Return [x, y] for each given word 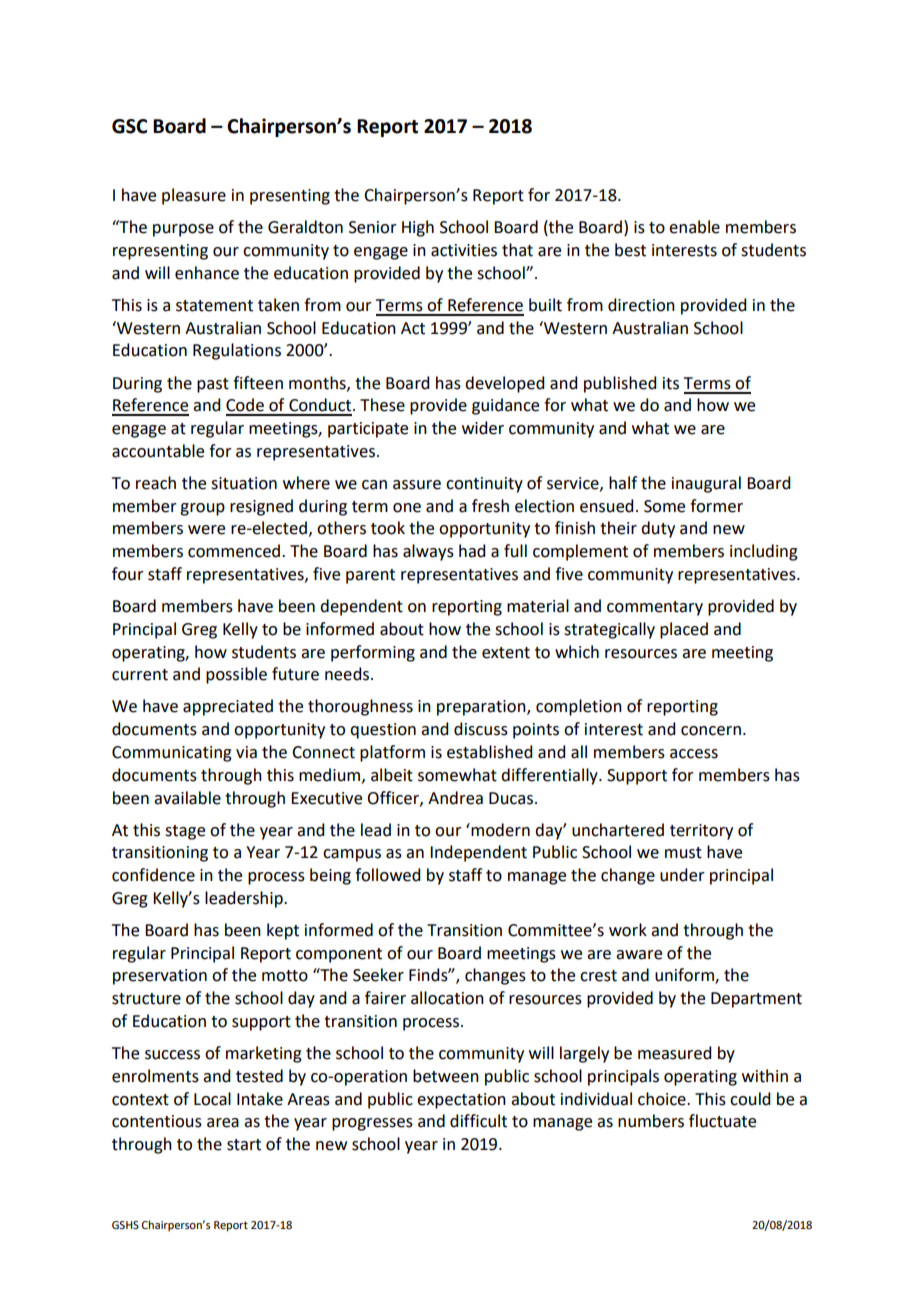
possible [236, 675]
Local [212, 1099]
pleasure [194, 196]
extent [506, 653]
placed [684, 630]
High [418, 228]
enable [694, 227]
